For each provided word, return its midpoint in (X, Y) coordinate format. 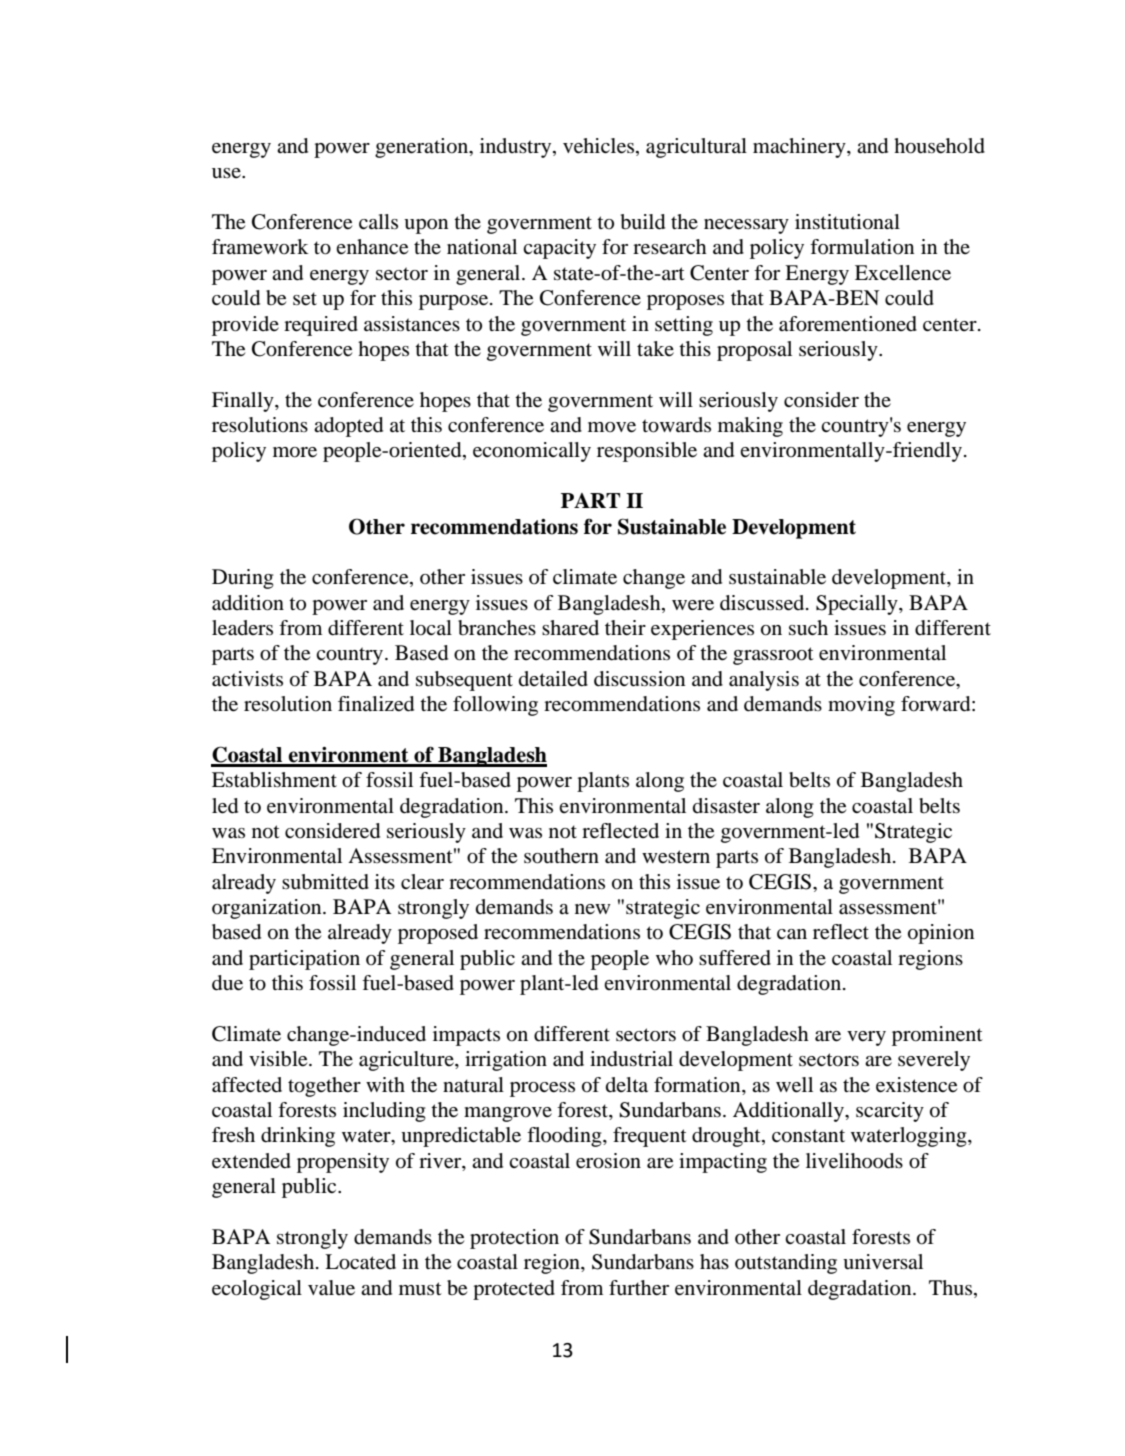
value (331, 1288)
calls (378, 221)
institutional (847, 222)
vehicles (600, 147)
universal (883, 1262)
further (639, 1288)
